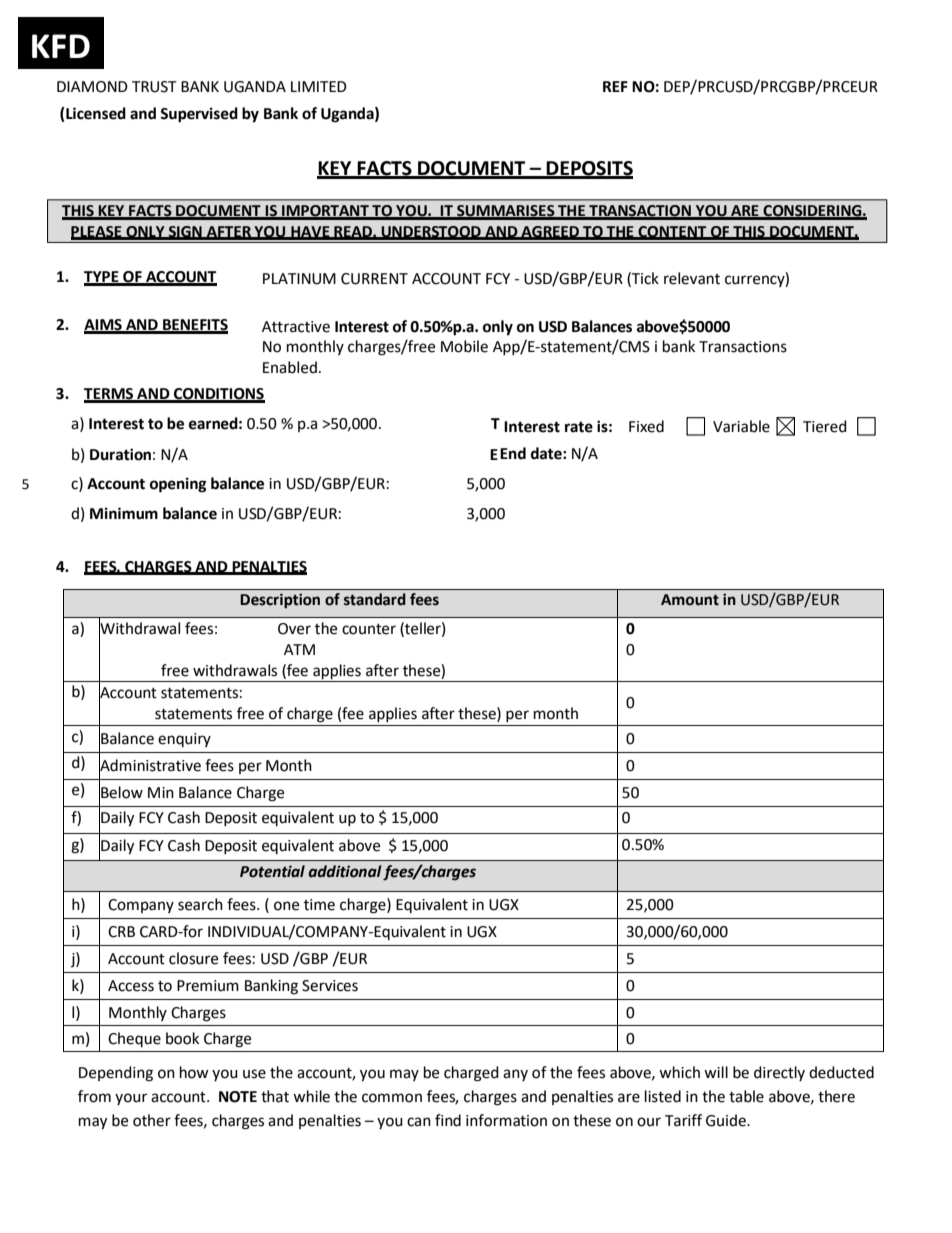  I want to click on find, so click(448, 1120).
